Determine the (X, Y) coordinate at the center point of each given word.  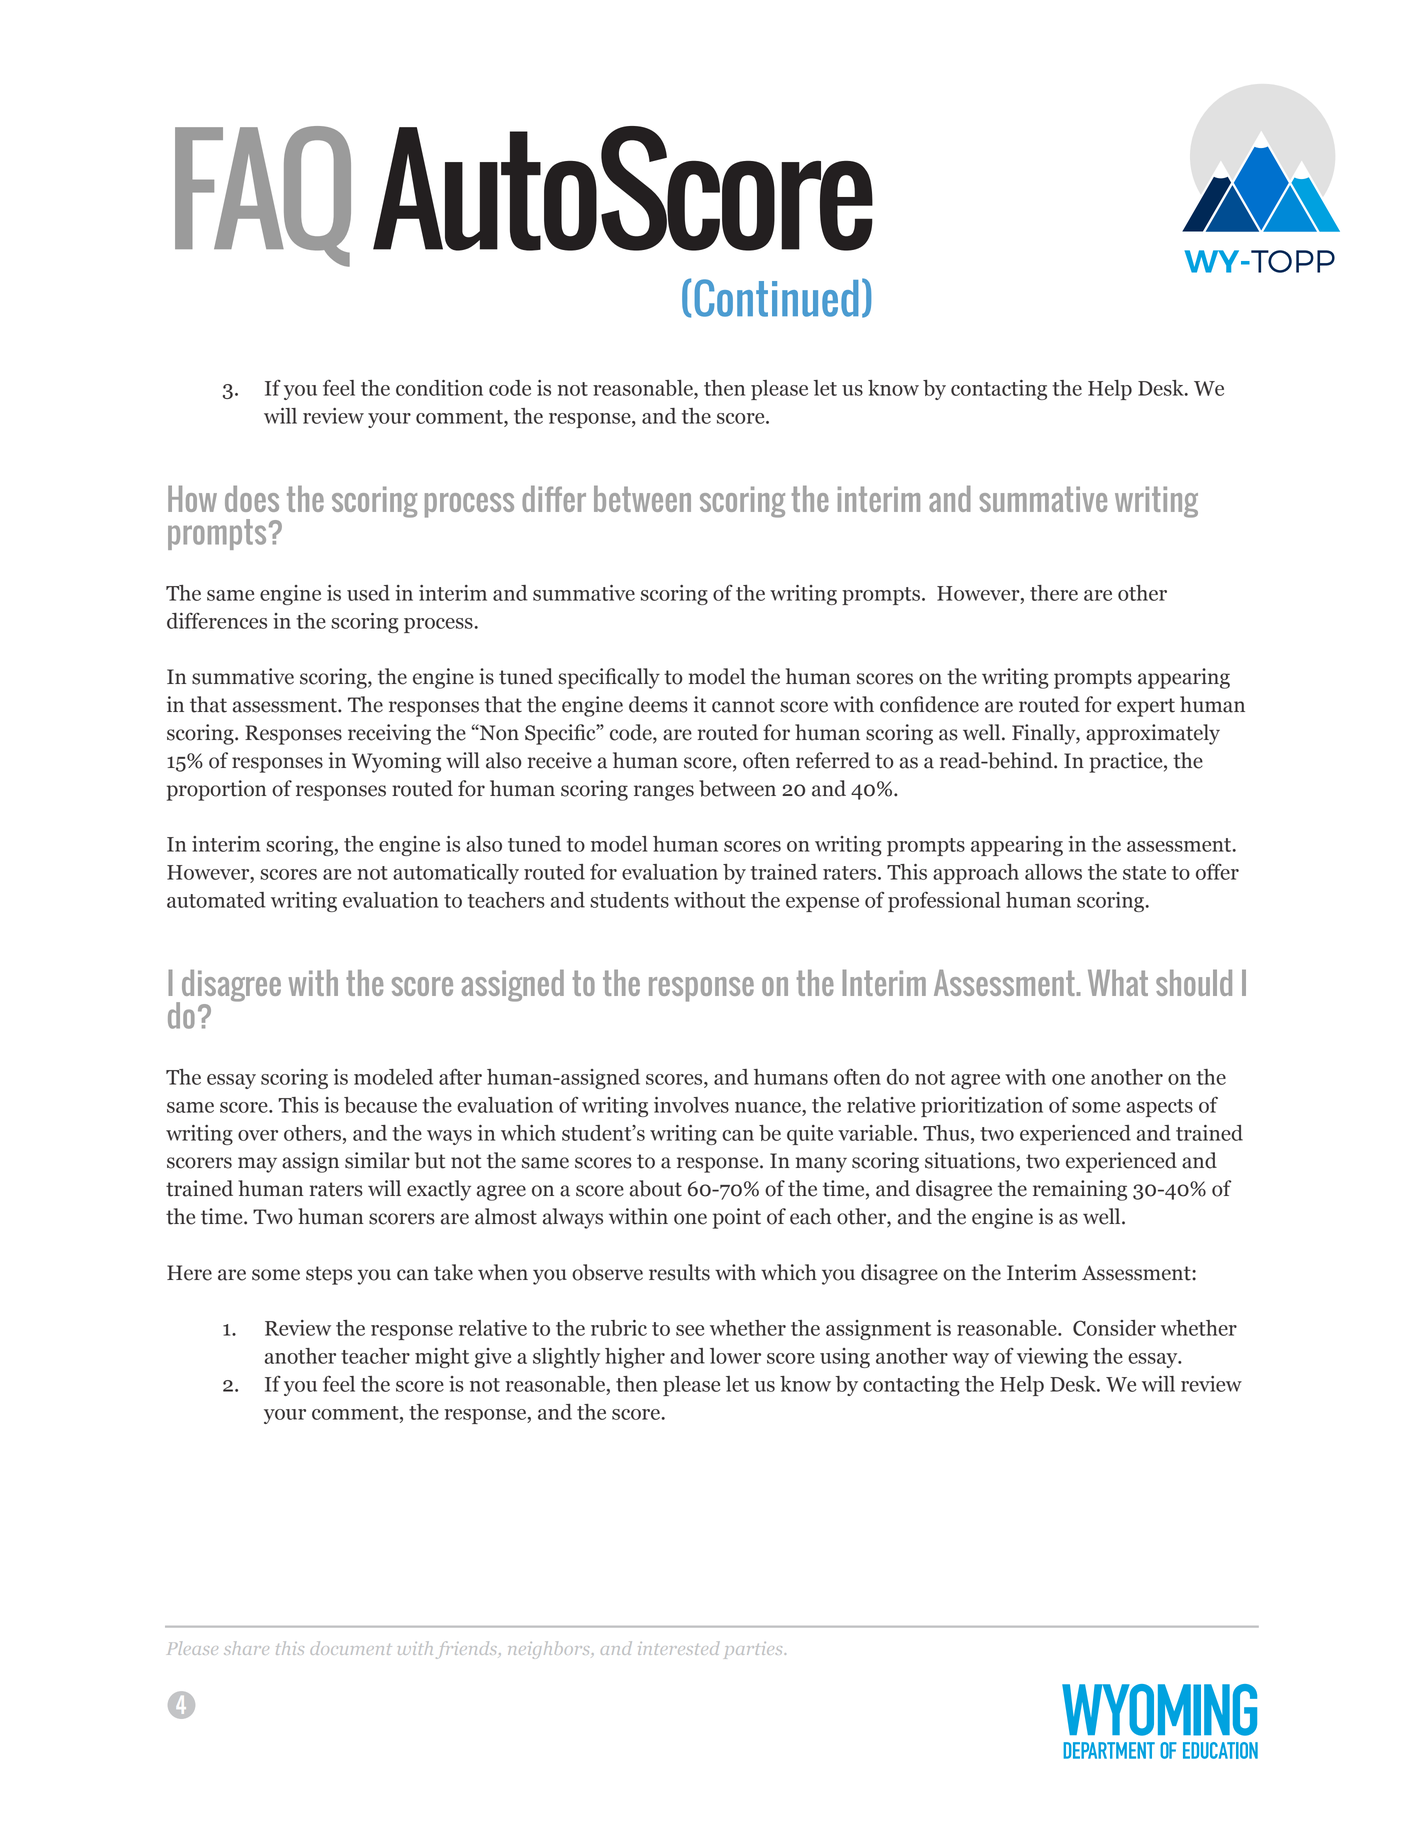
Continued (776, 298)
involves (691, 1105)
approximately (1153, 734)
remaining (1080, 1190)
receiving (389, 734)
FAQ (263, 196)
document (351, 1648)
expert (1146, 707)
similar (377, 1160)
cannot (743, 705)
